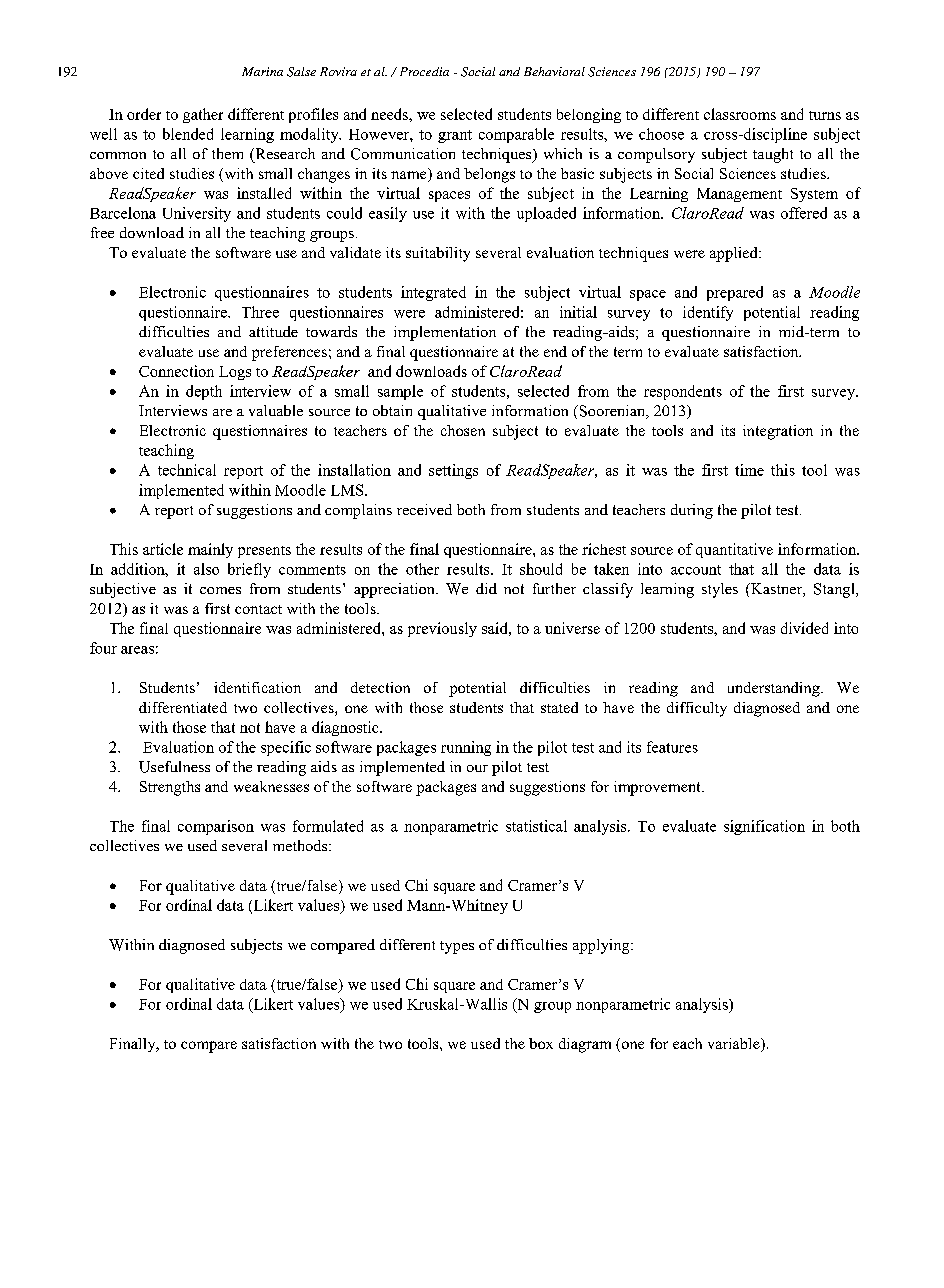 This document has height=1288, width=944. Describe the element at coordinates (778, 432) in the document. I see `integration` at that location.
